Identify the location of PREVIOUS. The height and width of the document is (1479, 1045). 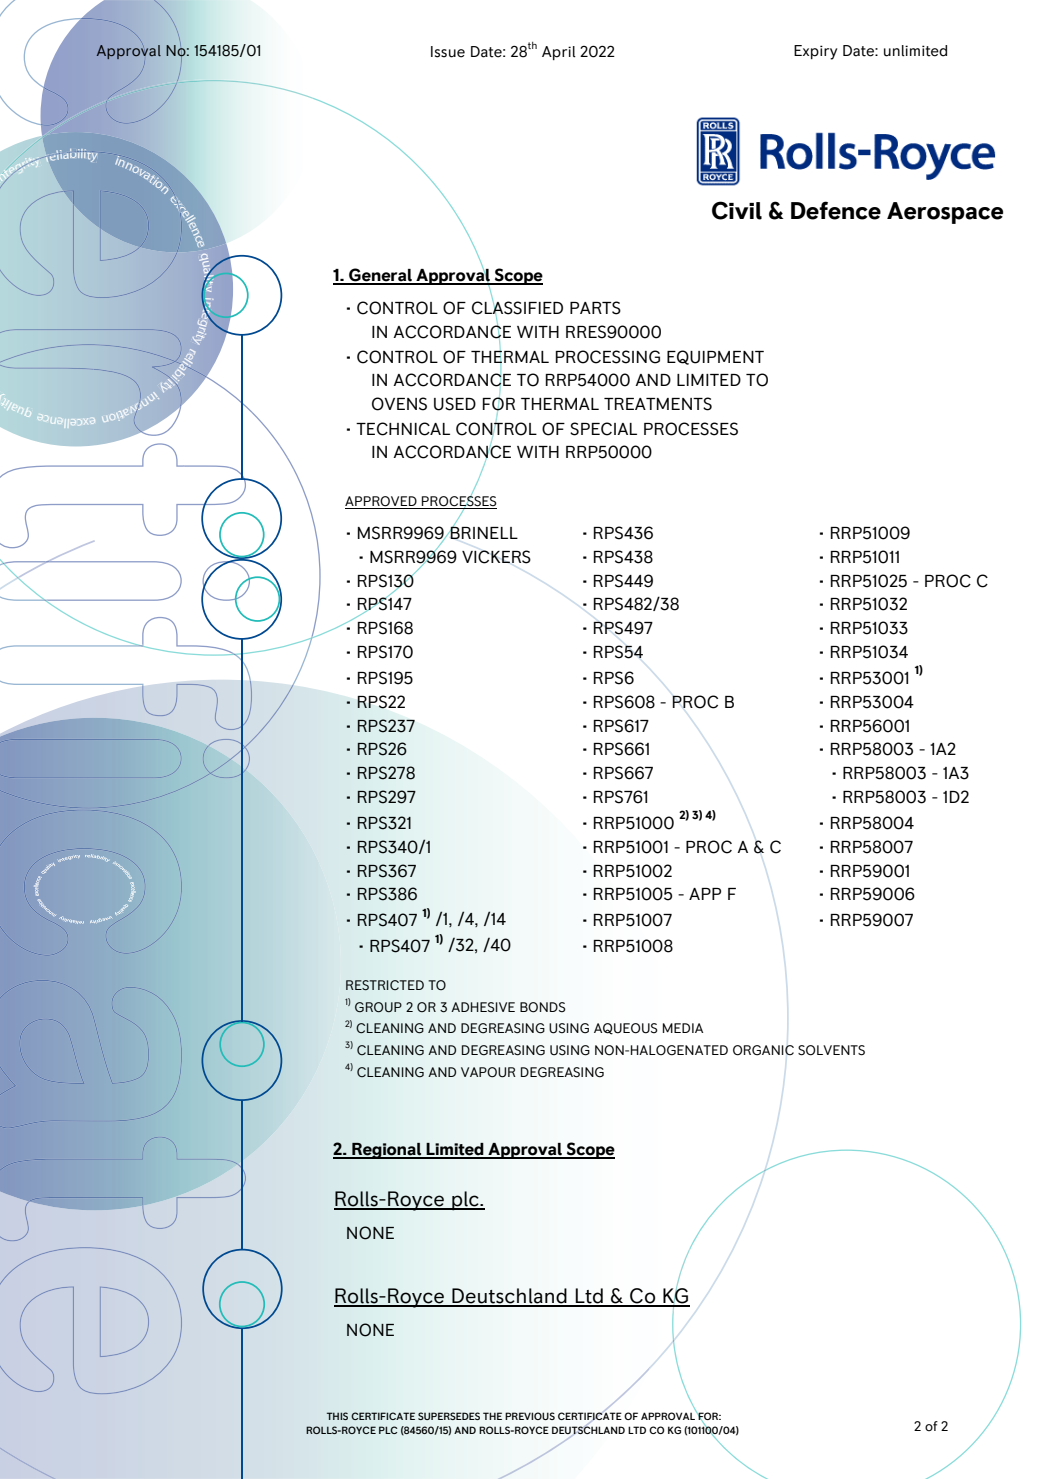
(530, 1416).
